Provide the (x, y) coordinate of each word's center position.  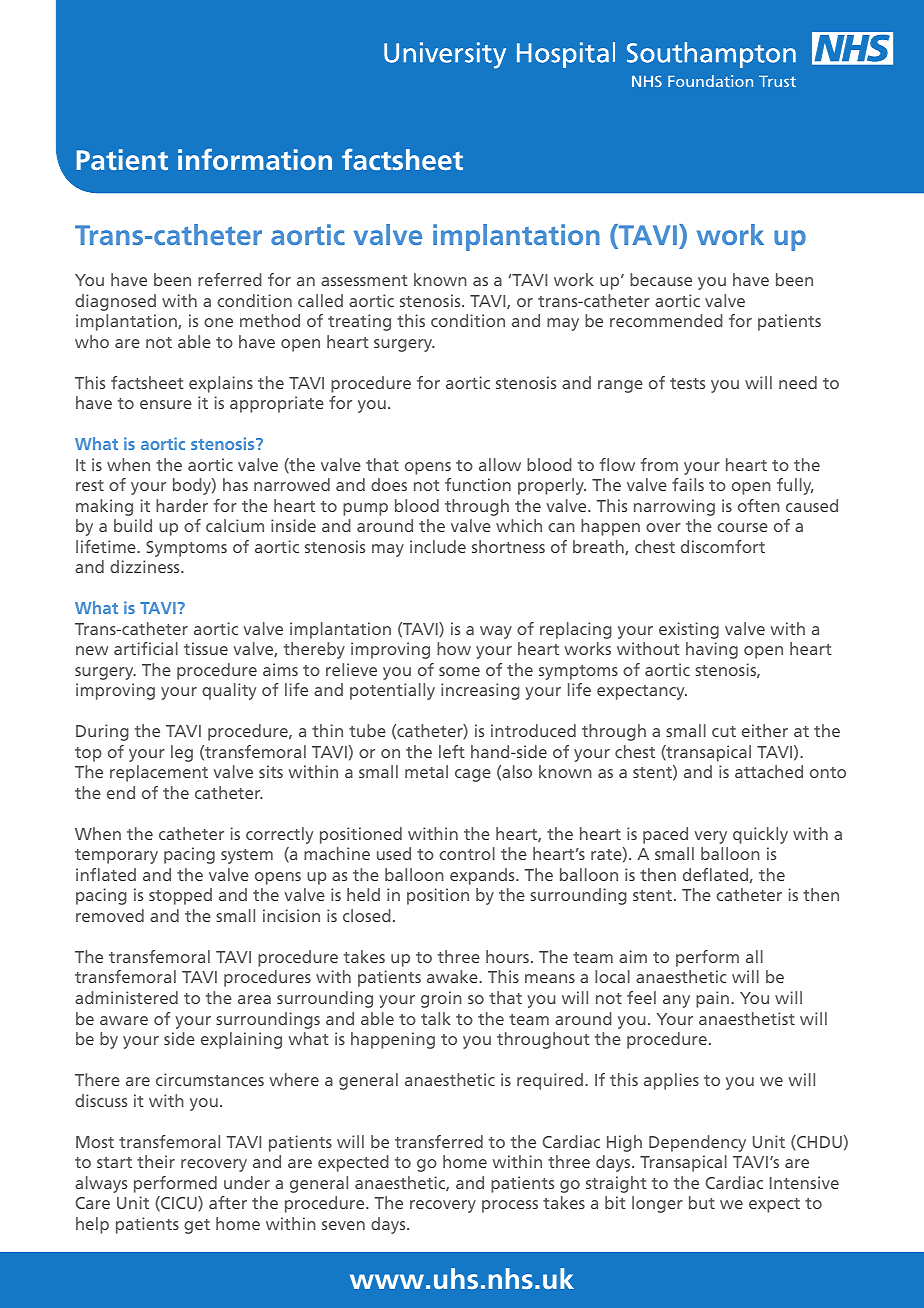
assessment (364, 280)
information (255, 159)
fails (688, 484)
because (661, 279)
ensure (166, 404)
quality (229, 691)
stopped (180, 896)
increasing (480, 691)
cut (724, 731)
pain (714, 999)
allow (500, 464)
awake (453, 976)
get (197, 1226)
